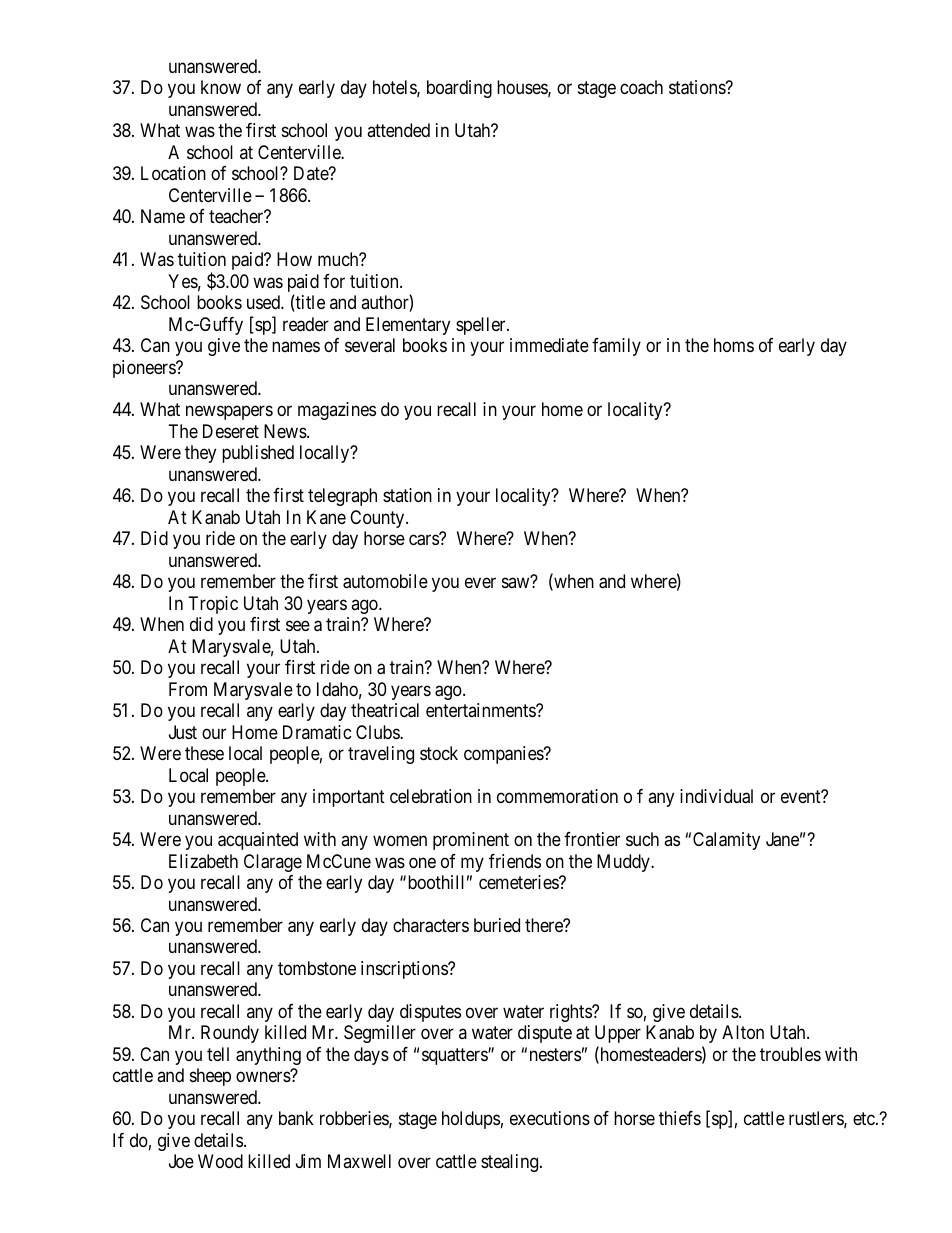 The image size is (952, 1233). What do you see at coordinates (726, 841) in the screenshot?
I see `Calamity` at bounding box center [726, 841].
